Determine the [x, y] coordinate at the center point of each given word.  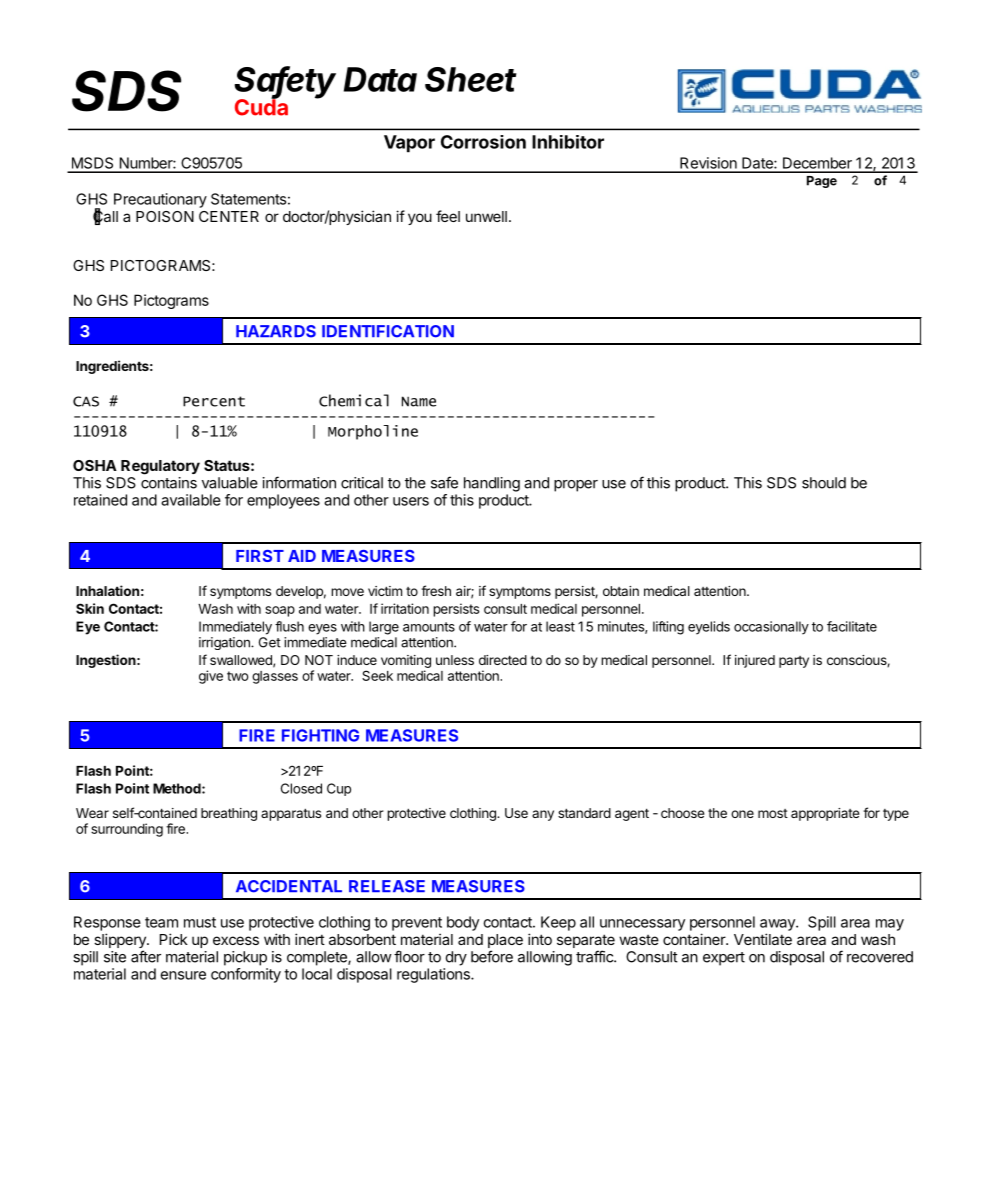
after [146, 956]
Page [822, 182]
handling [492, 484]
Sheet [471, 79]
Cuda [261, 106]
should [824, 483]
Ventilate [763, 939]
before [492, 956]
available [191, 500]
